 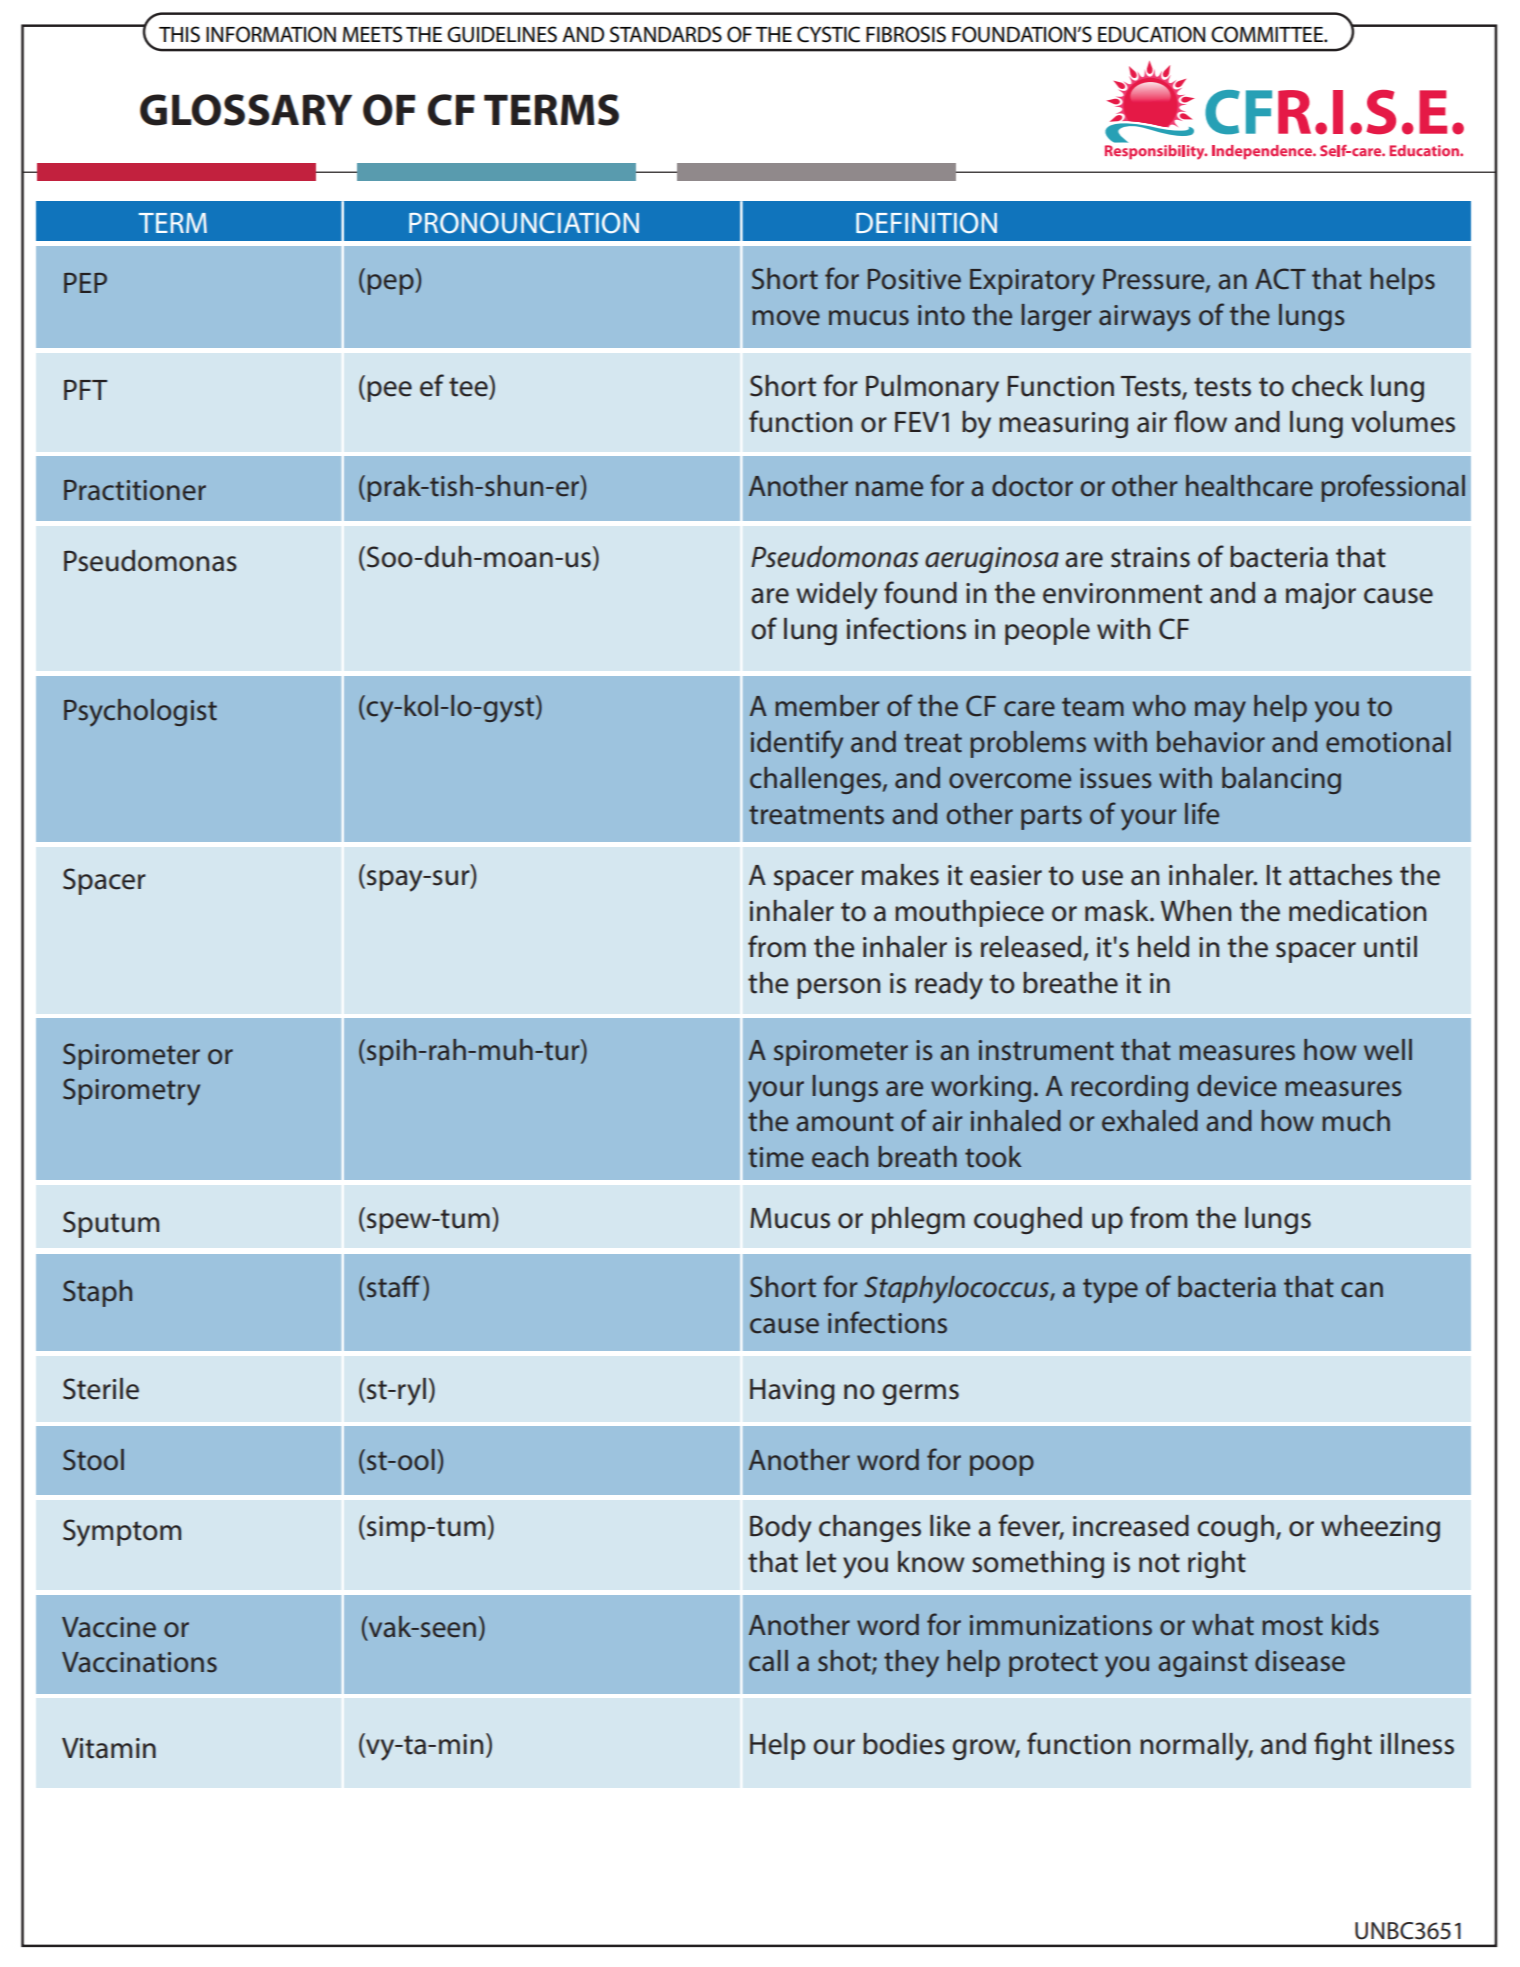 What do you see at coordinates (889, 489) in the screenshot?
I see `name` at bounding box center [889, 489].
